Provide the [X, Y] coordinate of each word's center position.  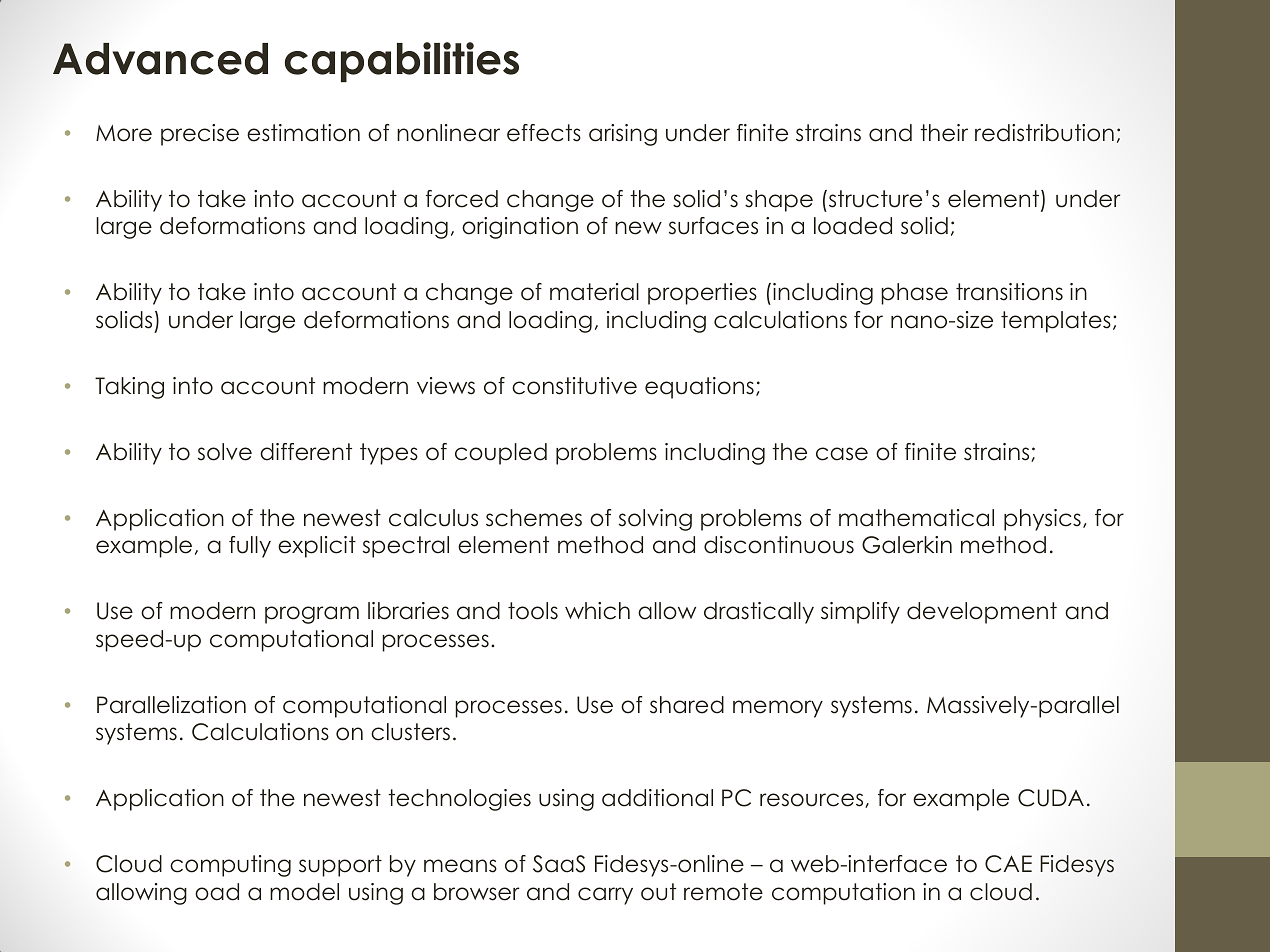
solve [225, 452]
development [982, 613]
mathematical [916, 518]
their [944, 133]
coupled [501, 454]
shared [687, 705]
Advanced [160, 59]
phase [914, 294]
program [312, 615]
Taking [129, 388]
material [594, 292]
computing [230, 866]
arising [623, 135]
